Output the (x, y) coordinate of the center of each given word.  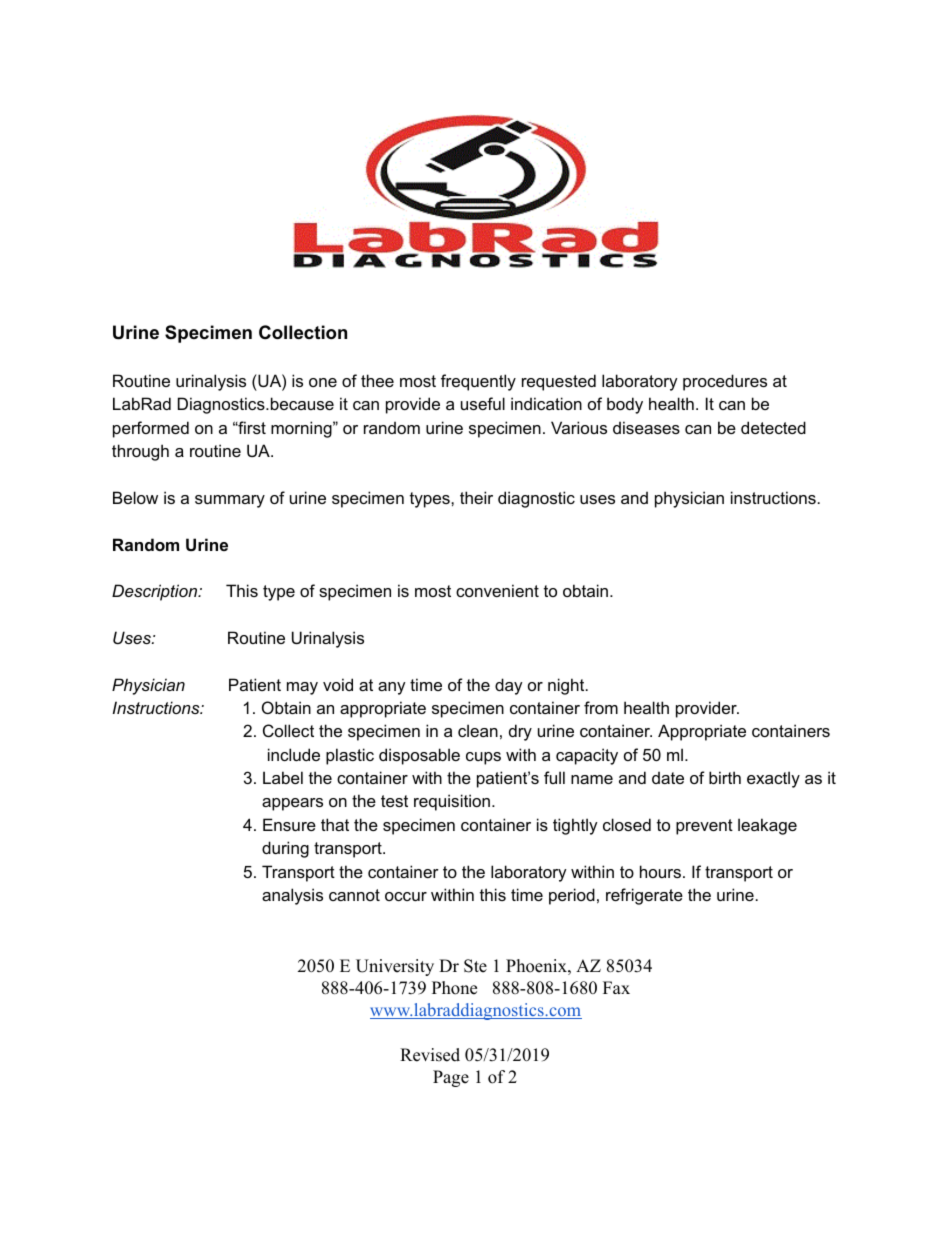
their (476, 497)
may (302, 688)
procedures (725, 382)
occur (406, 896)
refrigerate (644, 896)
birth (725, 777)
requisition (452, 802)
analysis (292, 896)
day (509, 686)
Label (283, 777)
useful (483, 403)
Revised (430, 1055)
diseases (646, 427)
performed (151, 429)
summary (230, 501)
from (601, 707)
